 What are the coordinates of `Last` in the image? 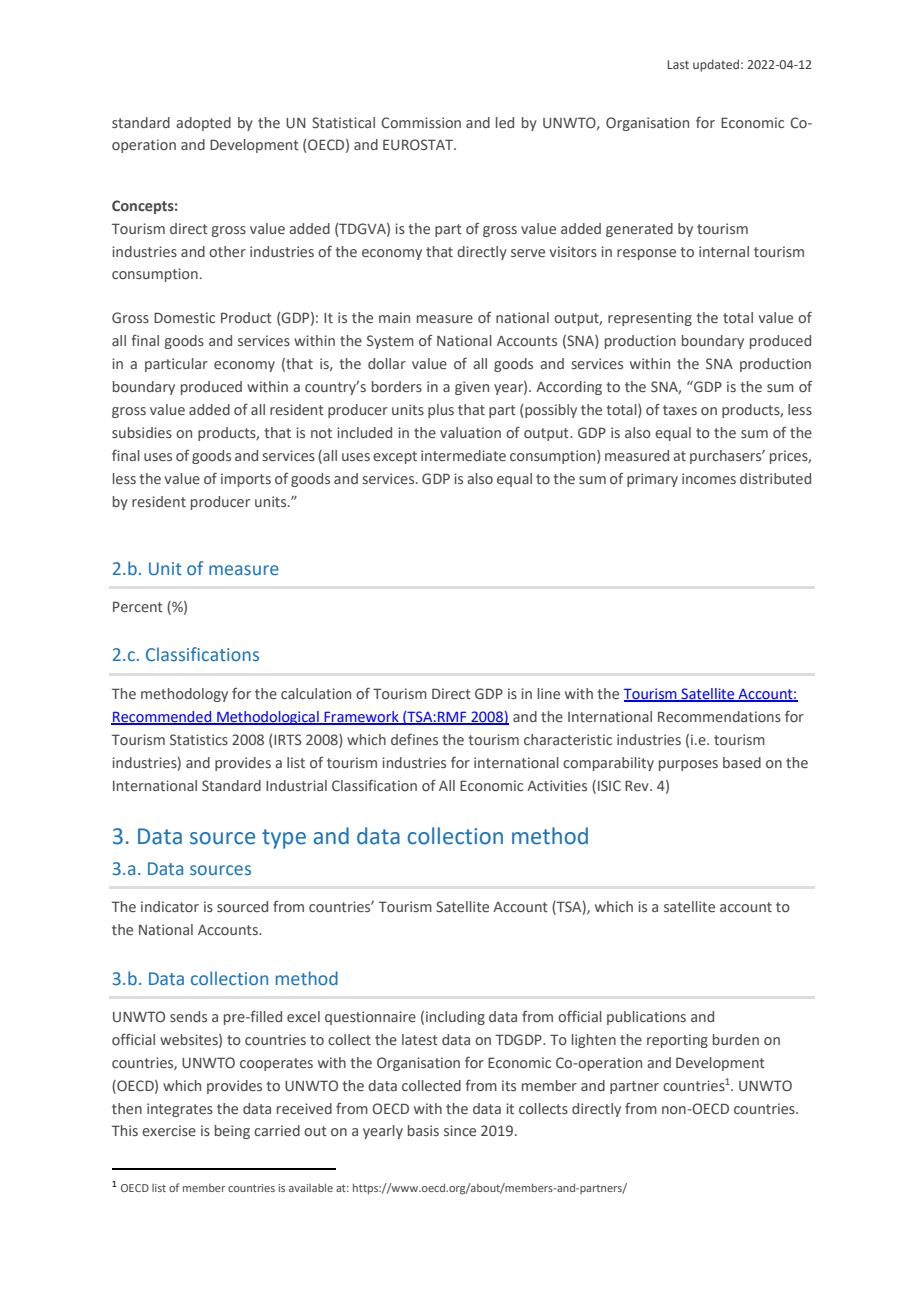 It's located at (678, 64).
